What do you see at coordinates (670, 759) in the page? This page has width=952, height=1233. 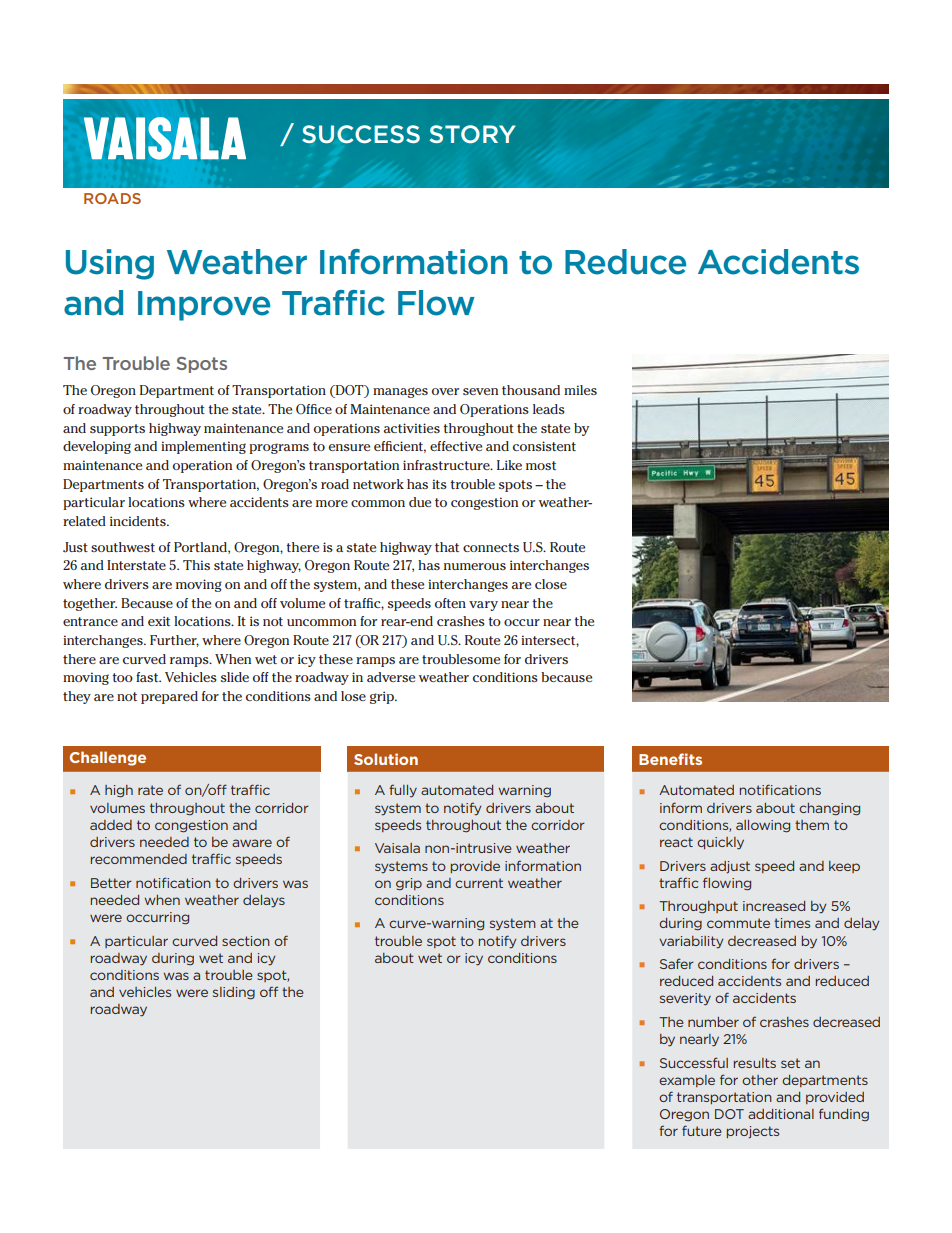 I see `Benefits` at bounding box center [670, 759].
